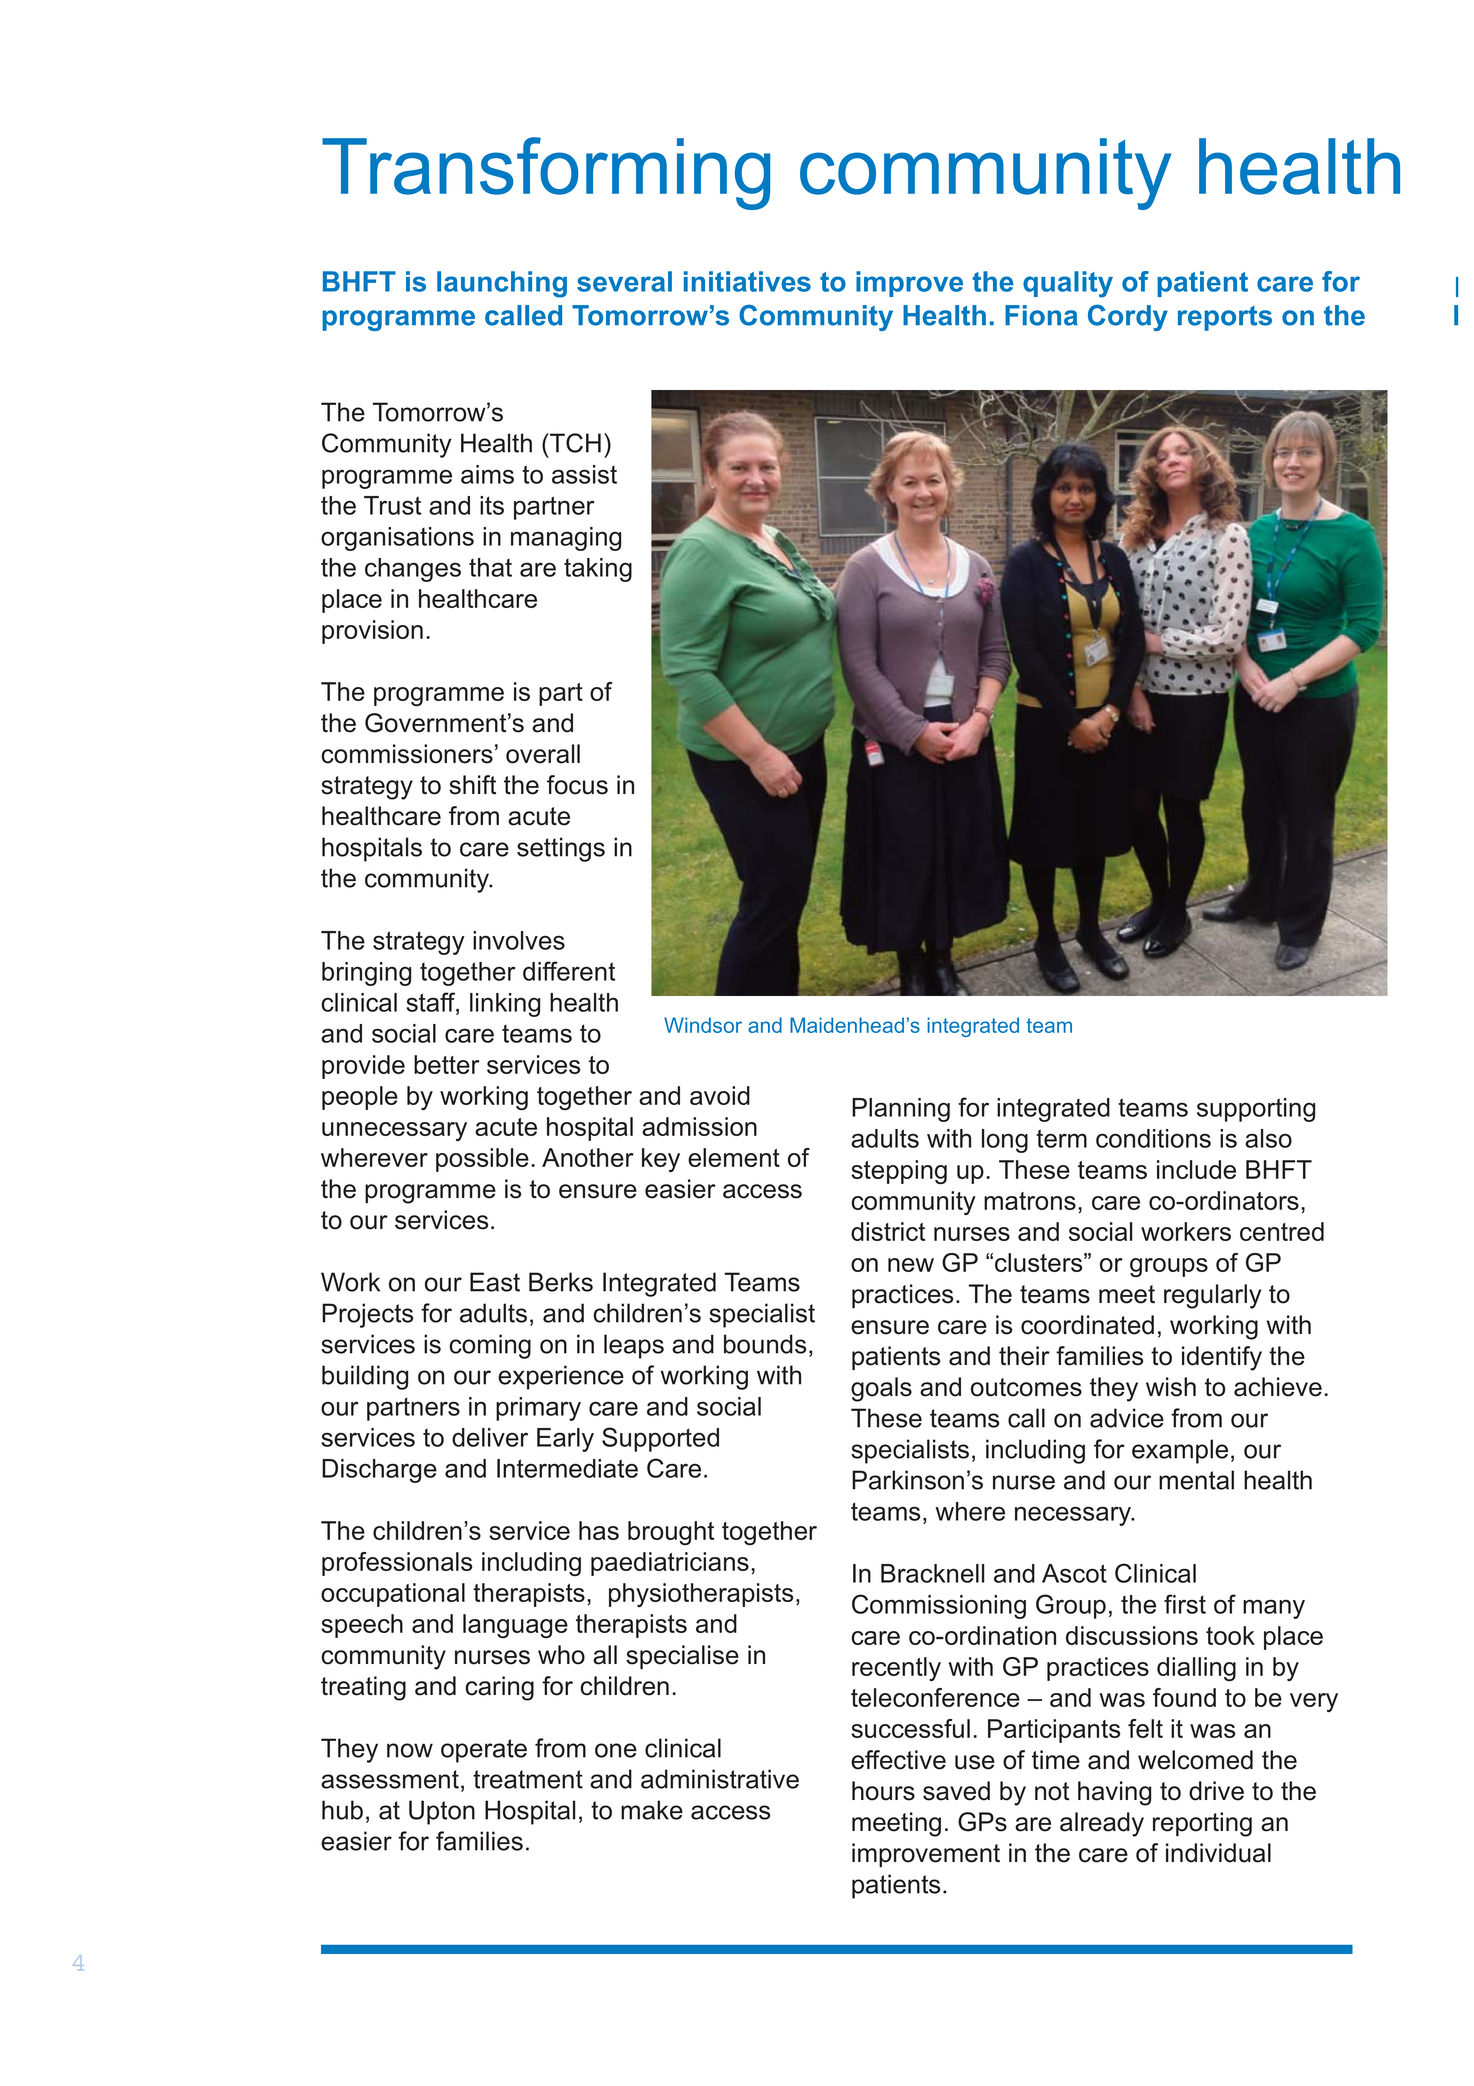 The width and height of the document is (1474, 2086). What do you see at coordinates (577, 785) in the document?
I see `focus` at bounding box center [577, 785].
